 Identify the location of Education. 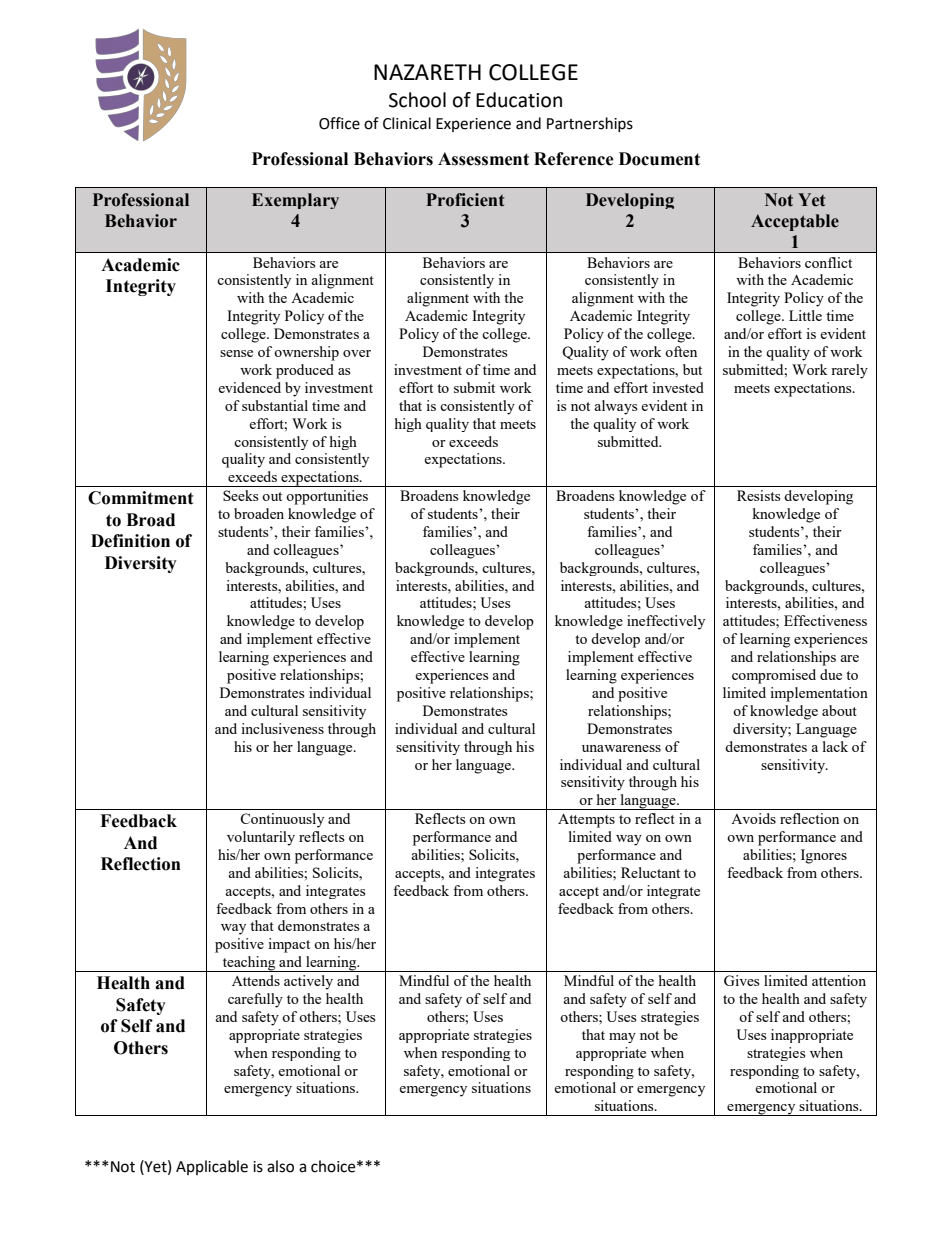
(519, 100).
